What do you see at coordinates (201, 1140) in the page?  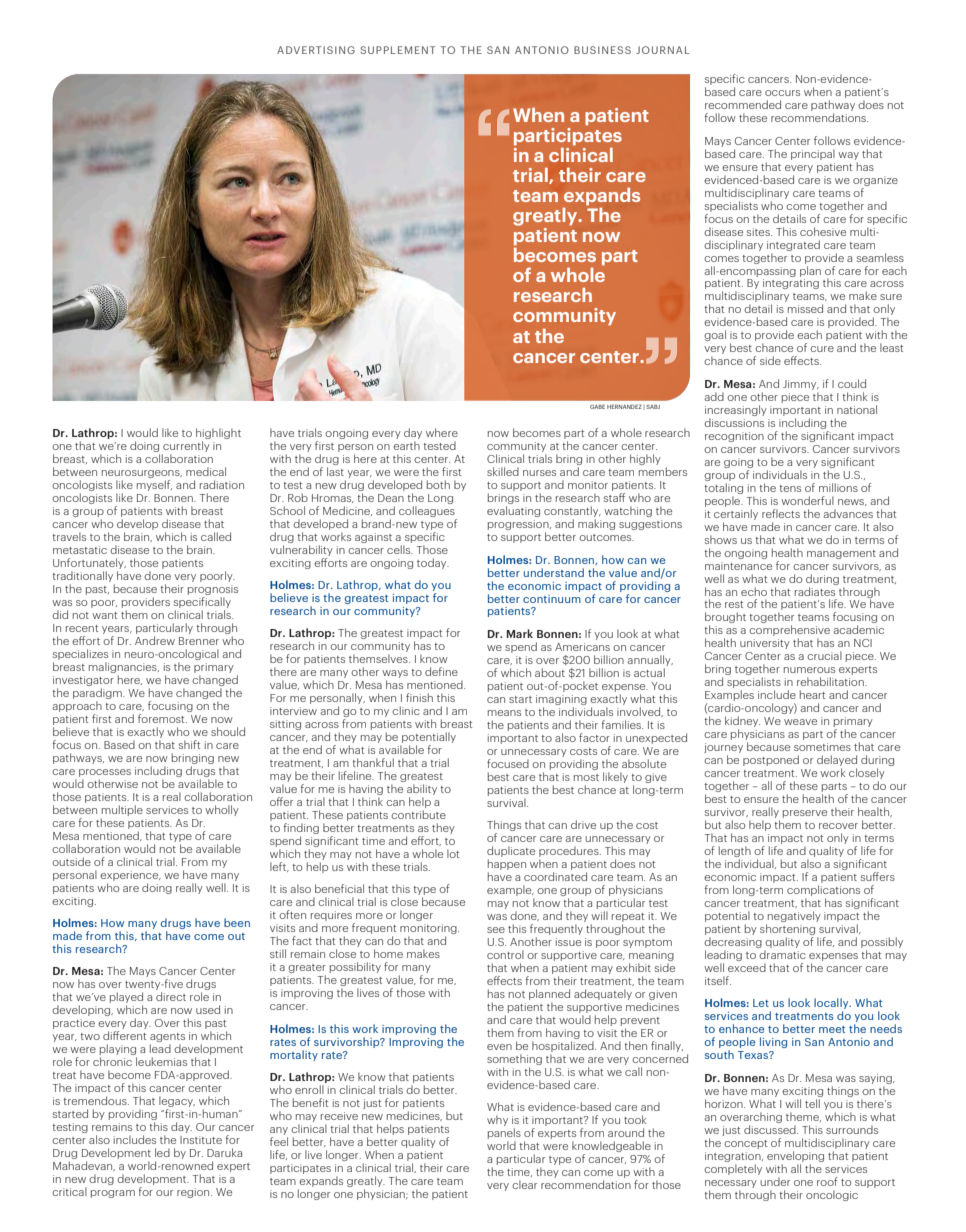 I see `Institute` at bounding box center [201, 1140].
